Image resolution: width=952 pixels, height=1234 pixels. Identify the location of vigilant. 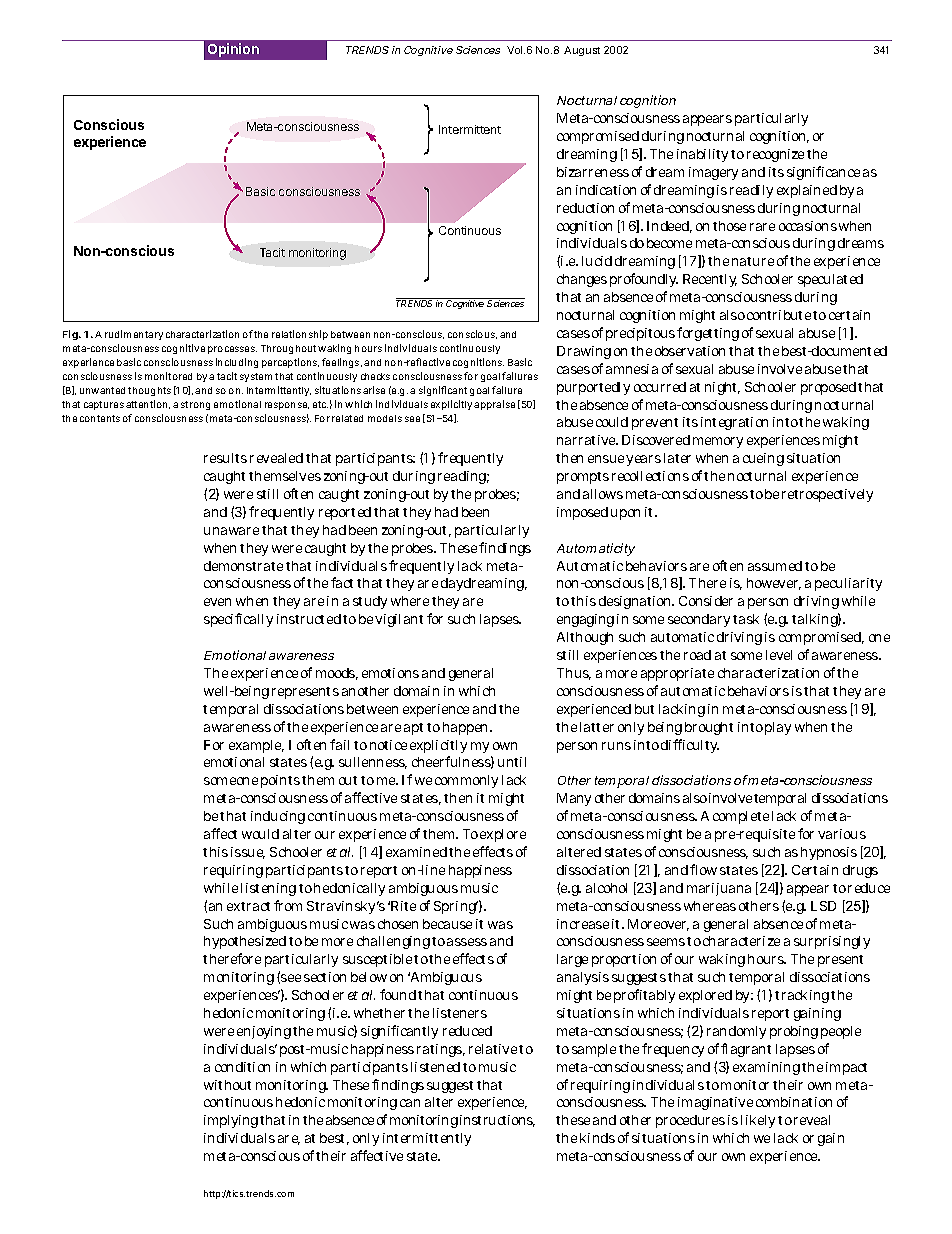
(399, 620).
